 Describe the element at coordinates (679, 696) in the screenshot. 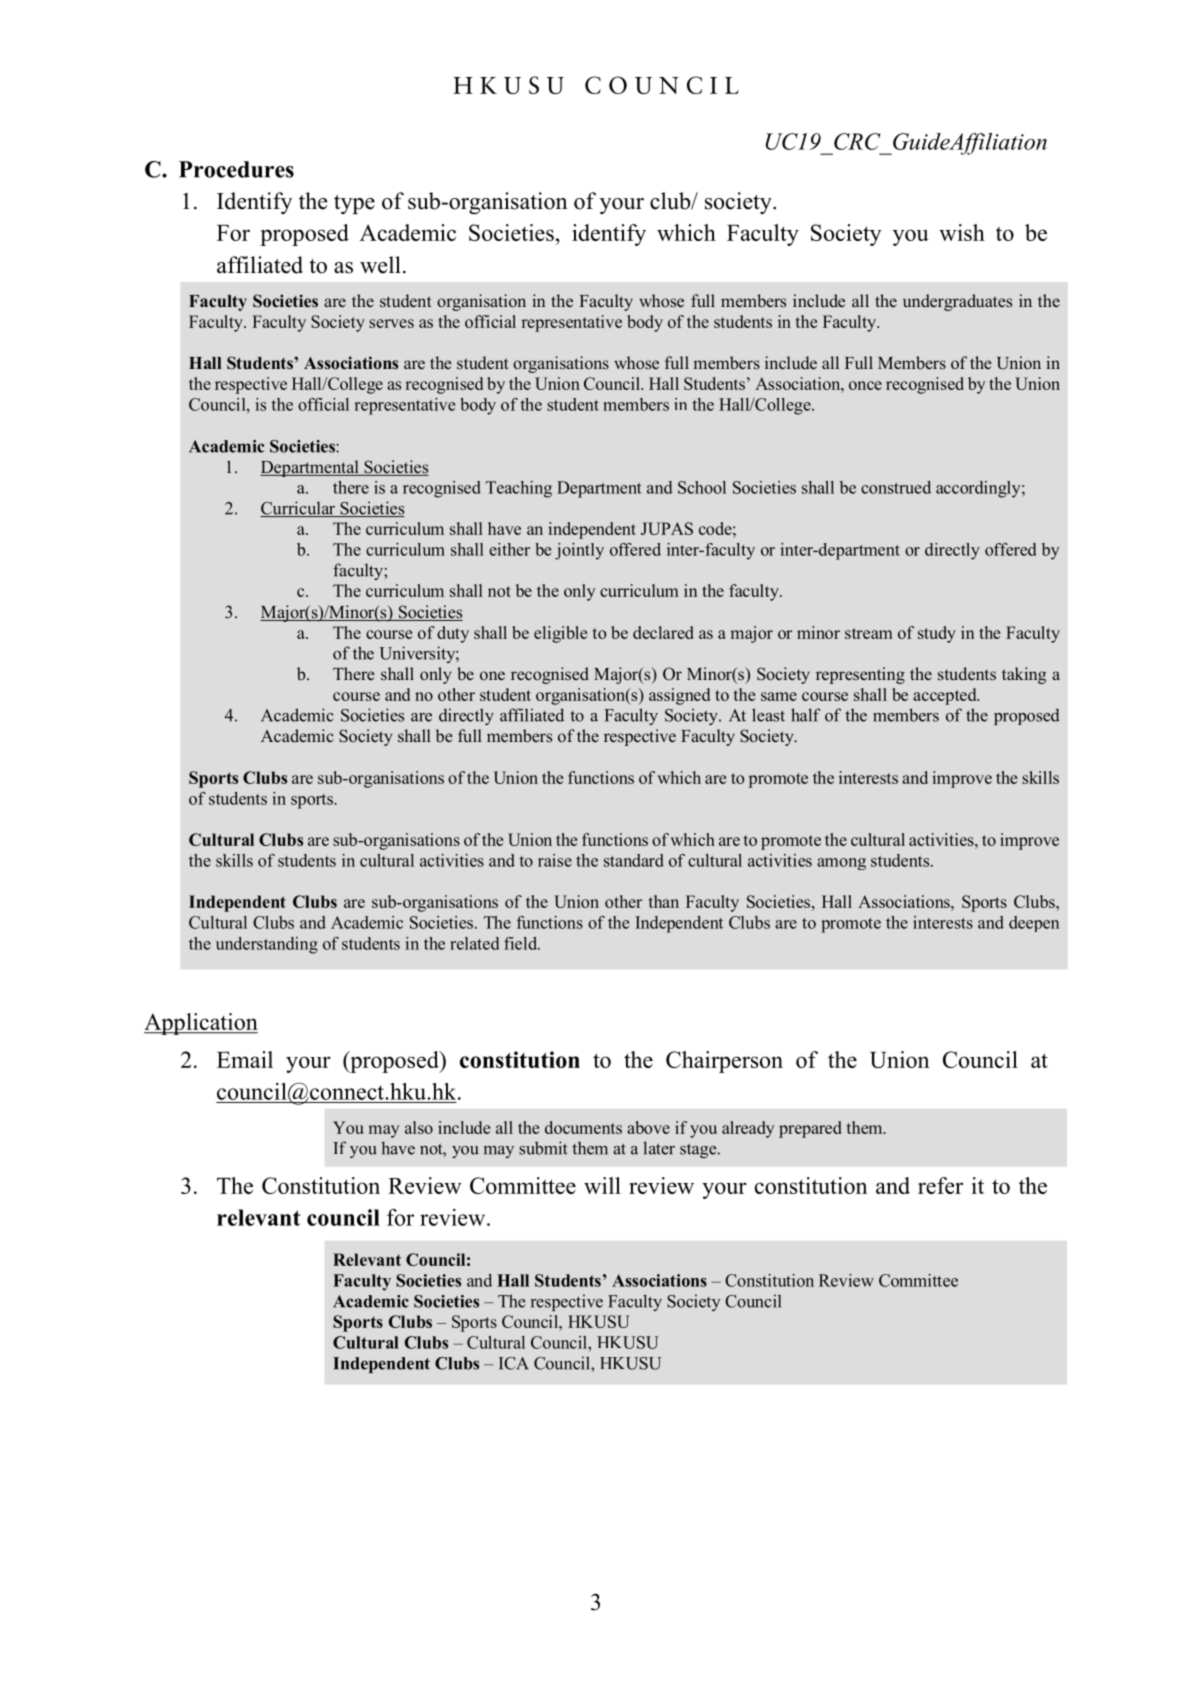

I see `assigned` at that location.
